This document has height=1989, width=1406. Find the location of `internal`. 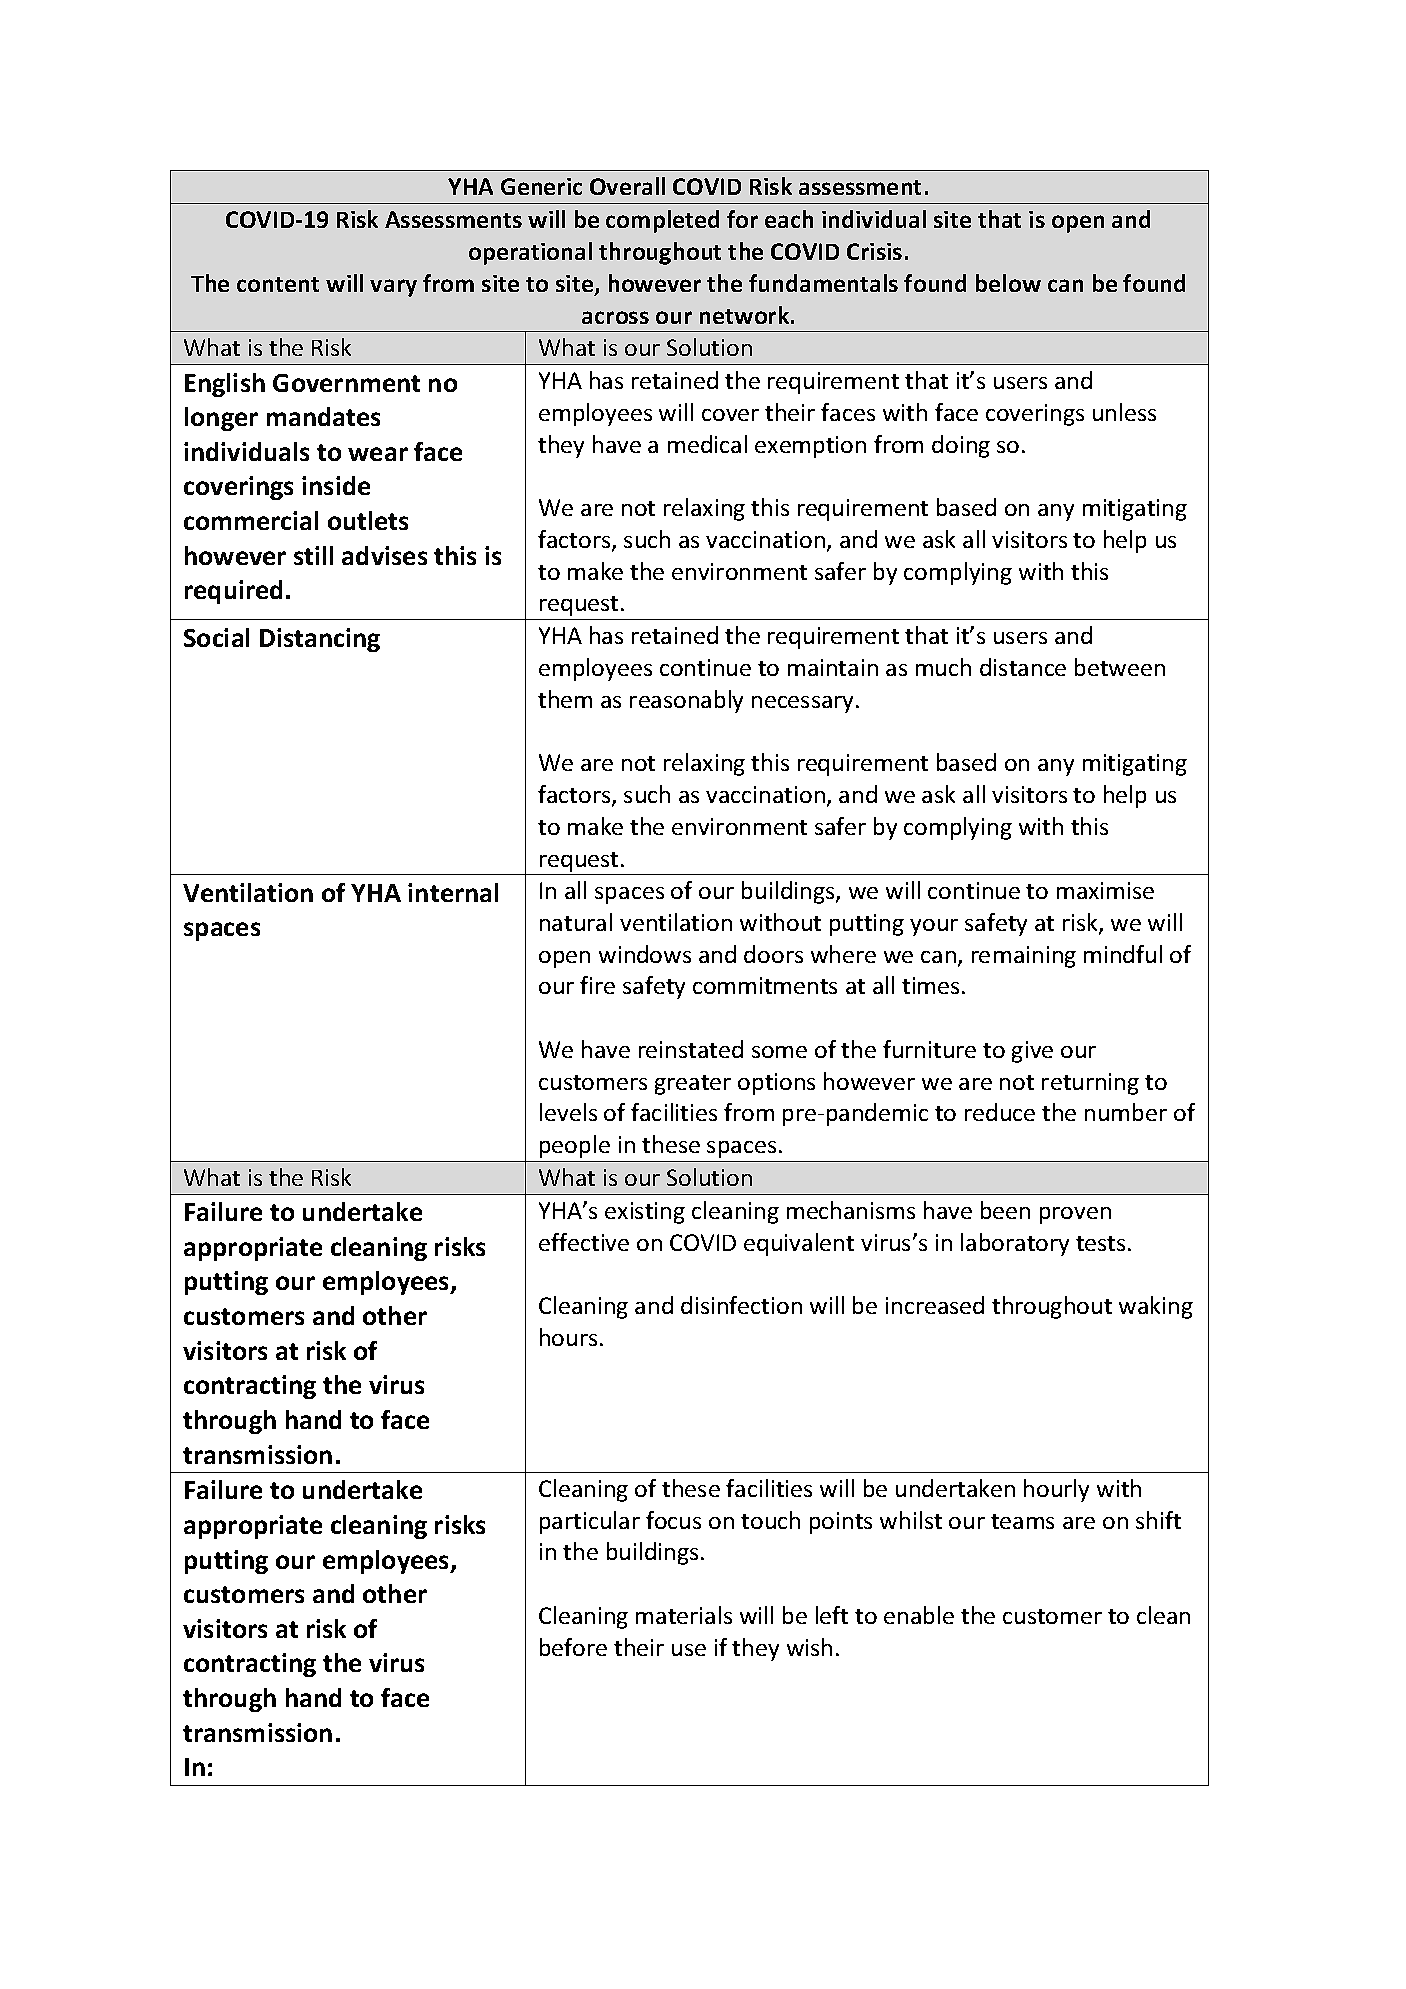

internal is located at coordinates (453, 892).
